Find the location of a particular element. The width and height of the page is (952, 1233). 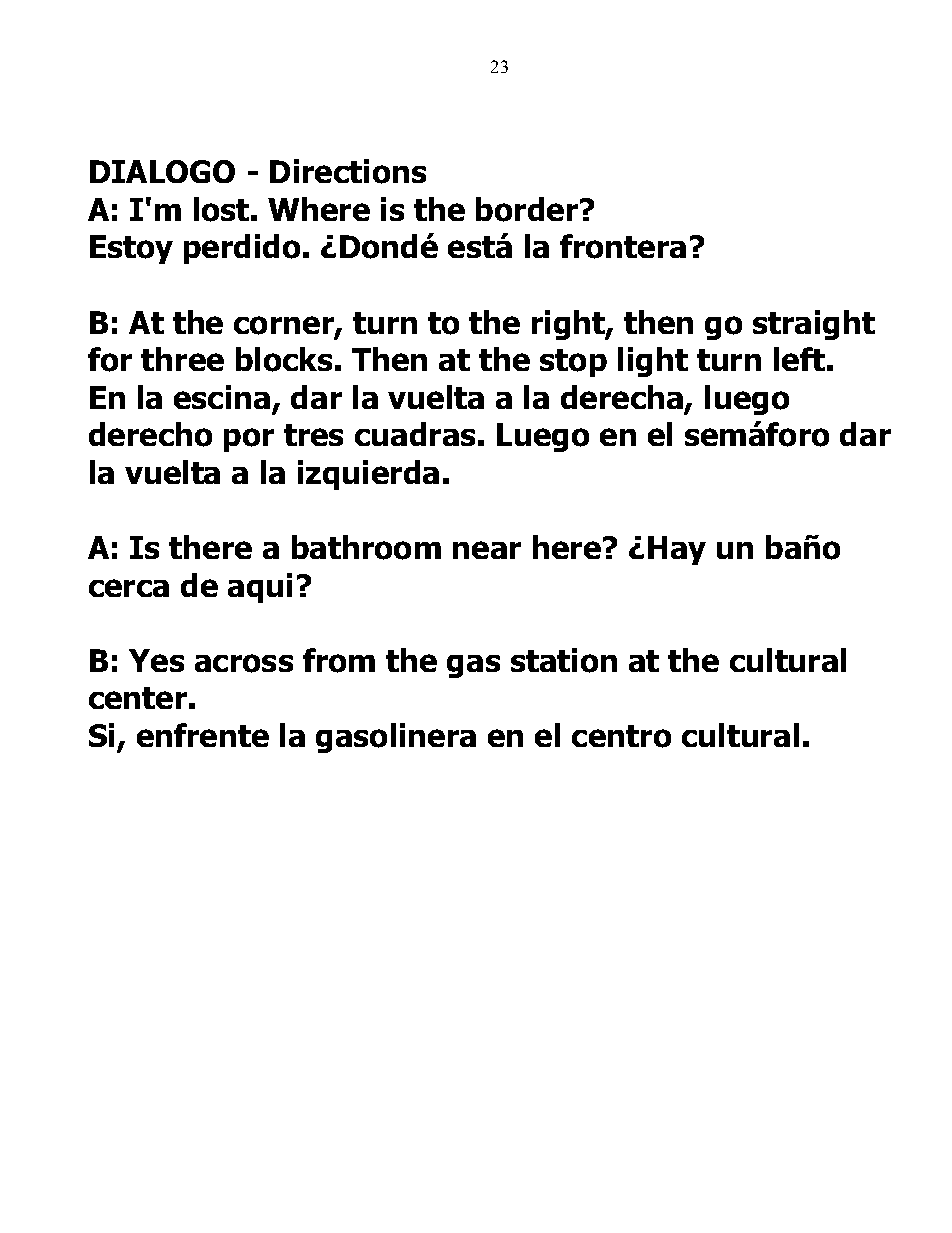

aqui is located at coordinates (260, 588).
